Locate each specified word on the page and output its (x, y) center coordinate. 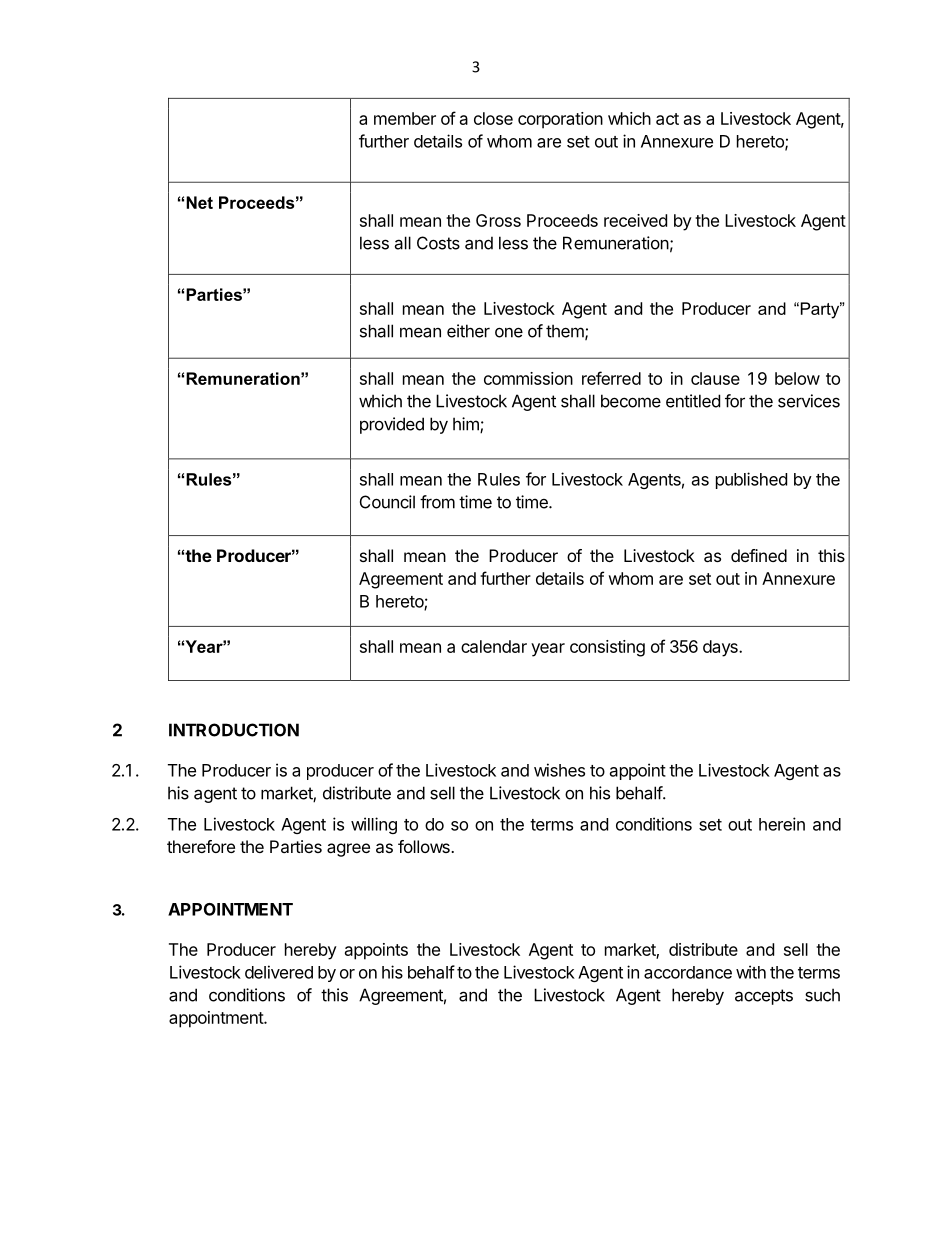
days (721, 648)
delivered (279, 972)
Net (199, 202)
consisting (607, 648)
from (437, 502)
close (493, 118)
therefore (201, 846)
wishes (559, 770)
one (509, 332)
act (667, 119)
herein (782, 824)
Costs (438, 243)
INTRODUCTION (234, 730)
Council (387, 502)
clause (715, 378)
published (751, 480)
